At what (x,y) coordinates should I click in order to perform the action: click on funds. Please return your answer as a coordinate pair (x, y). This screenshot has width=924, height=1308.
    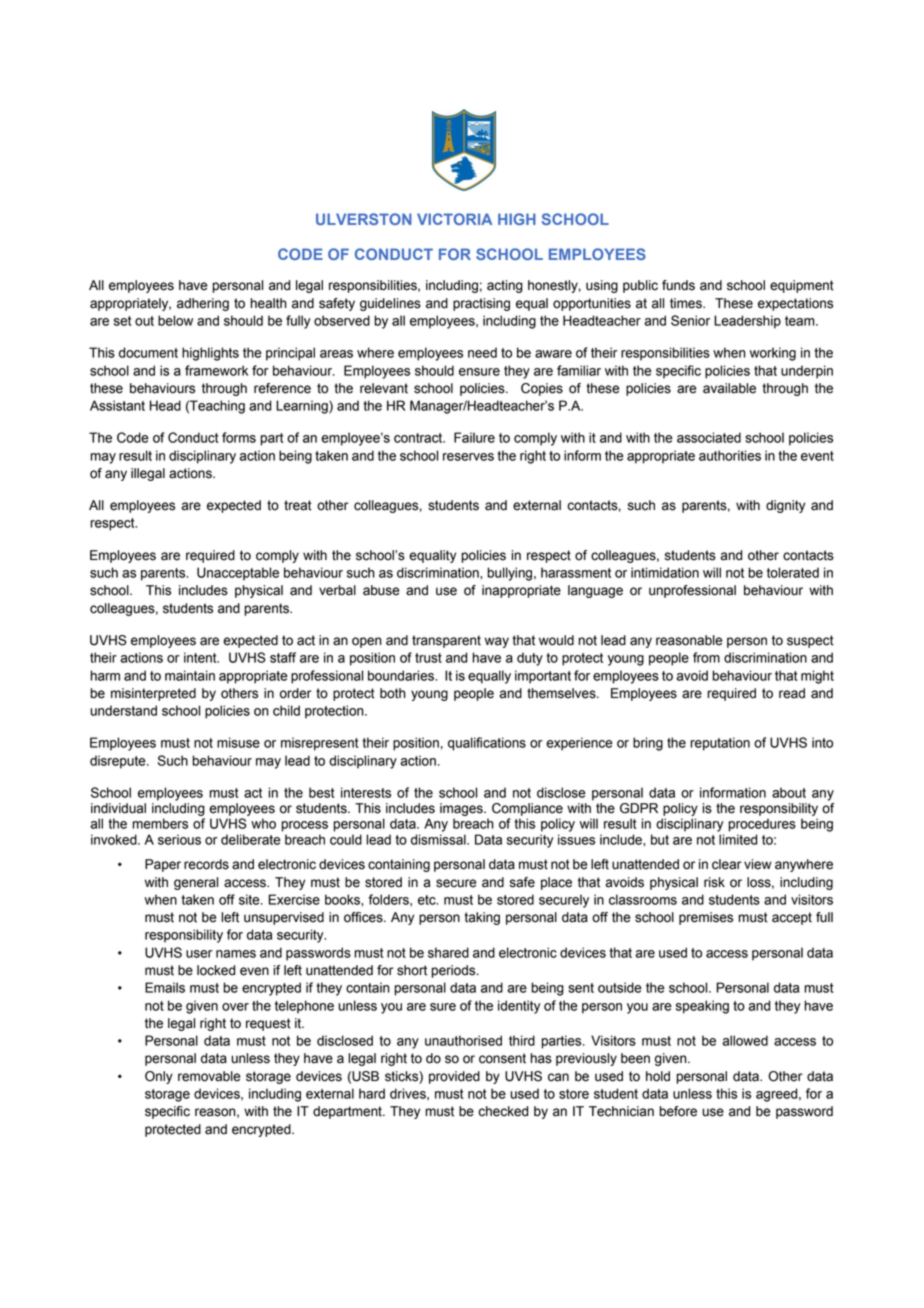
    Looking at the image, I should click on (678, 285).
